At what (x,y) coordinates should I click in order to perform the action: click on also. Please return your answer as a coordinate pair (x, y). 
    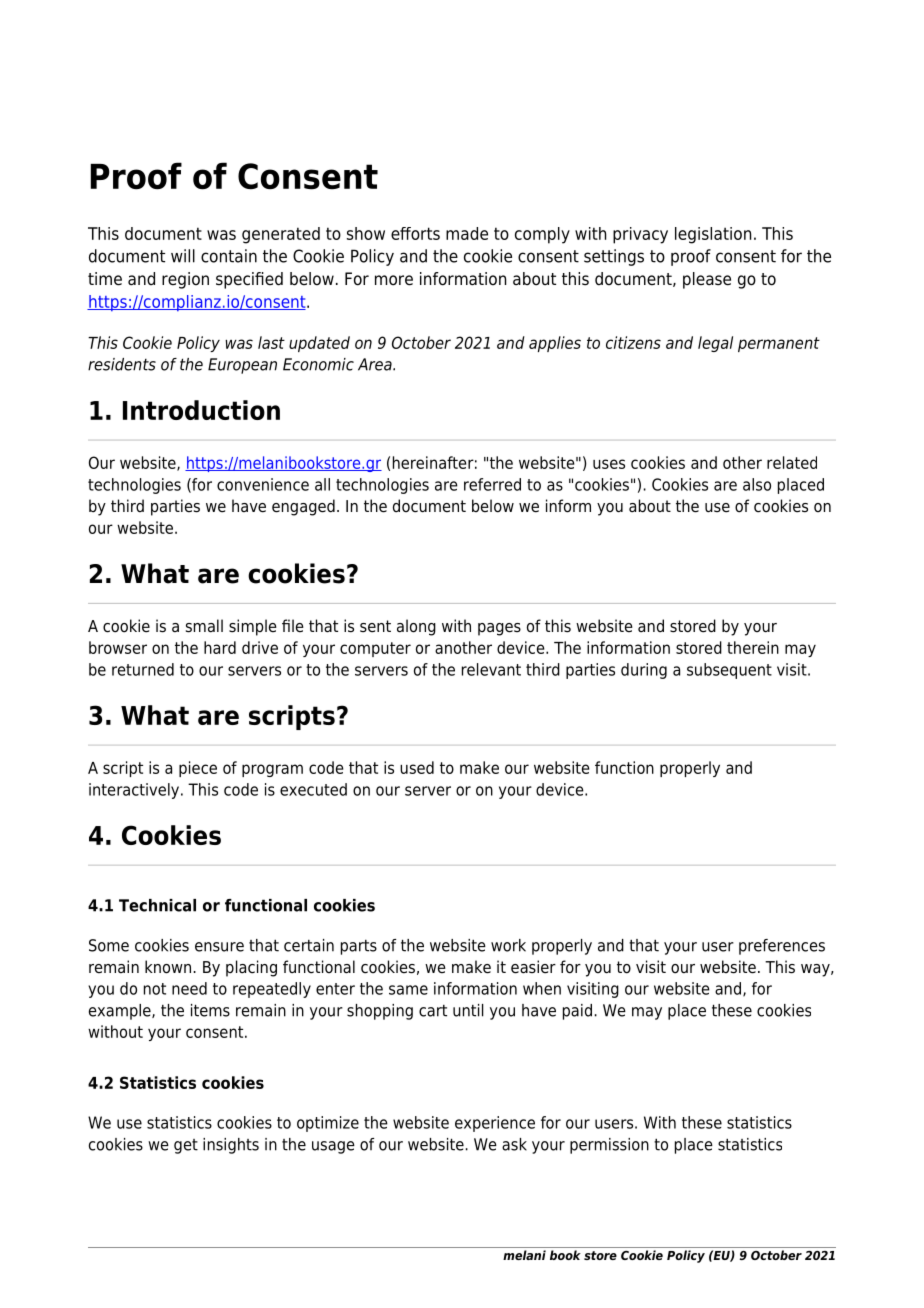
    Looking at the image, I should click on (757, 484).
